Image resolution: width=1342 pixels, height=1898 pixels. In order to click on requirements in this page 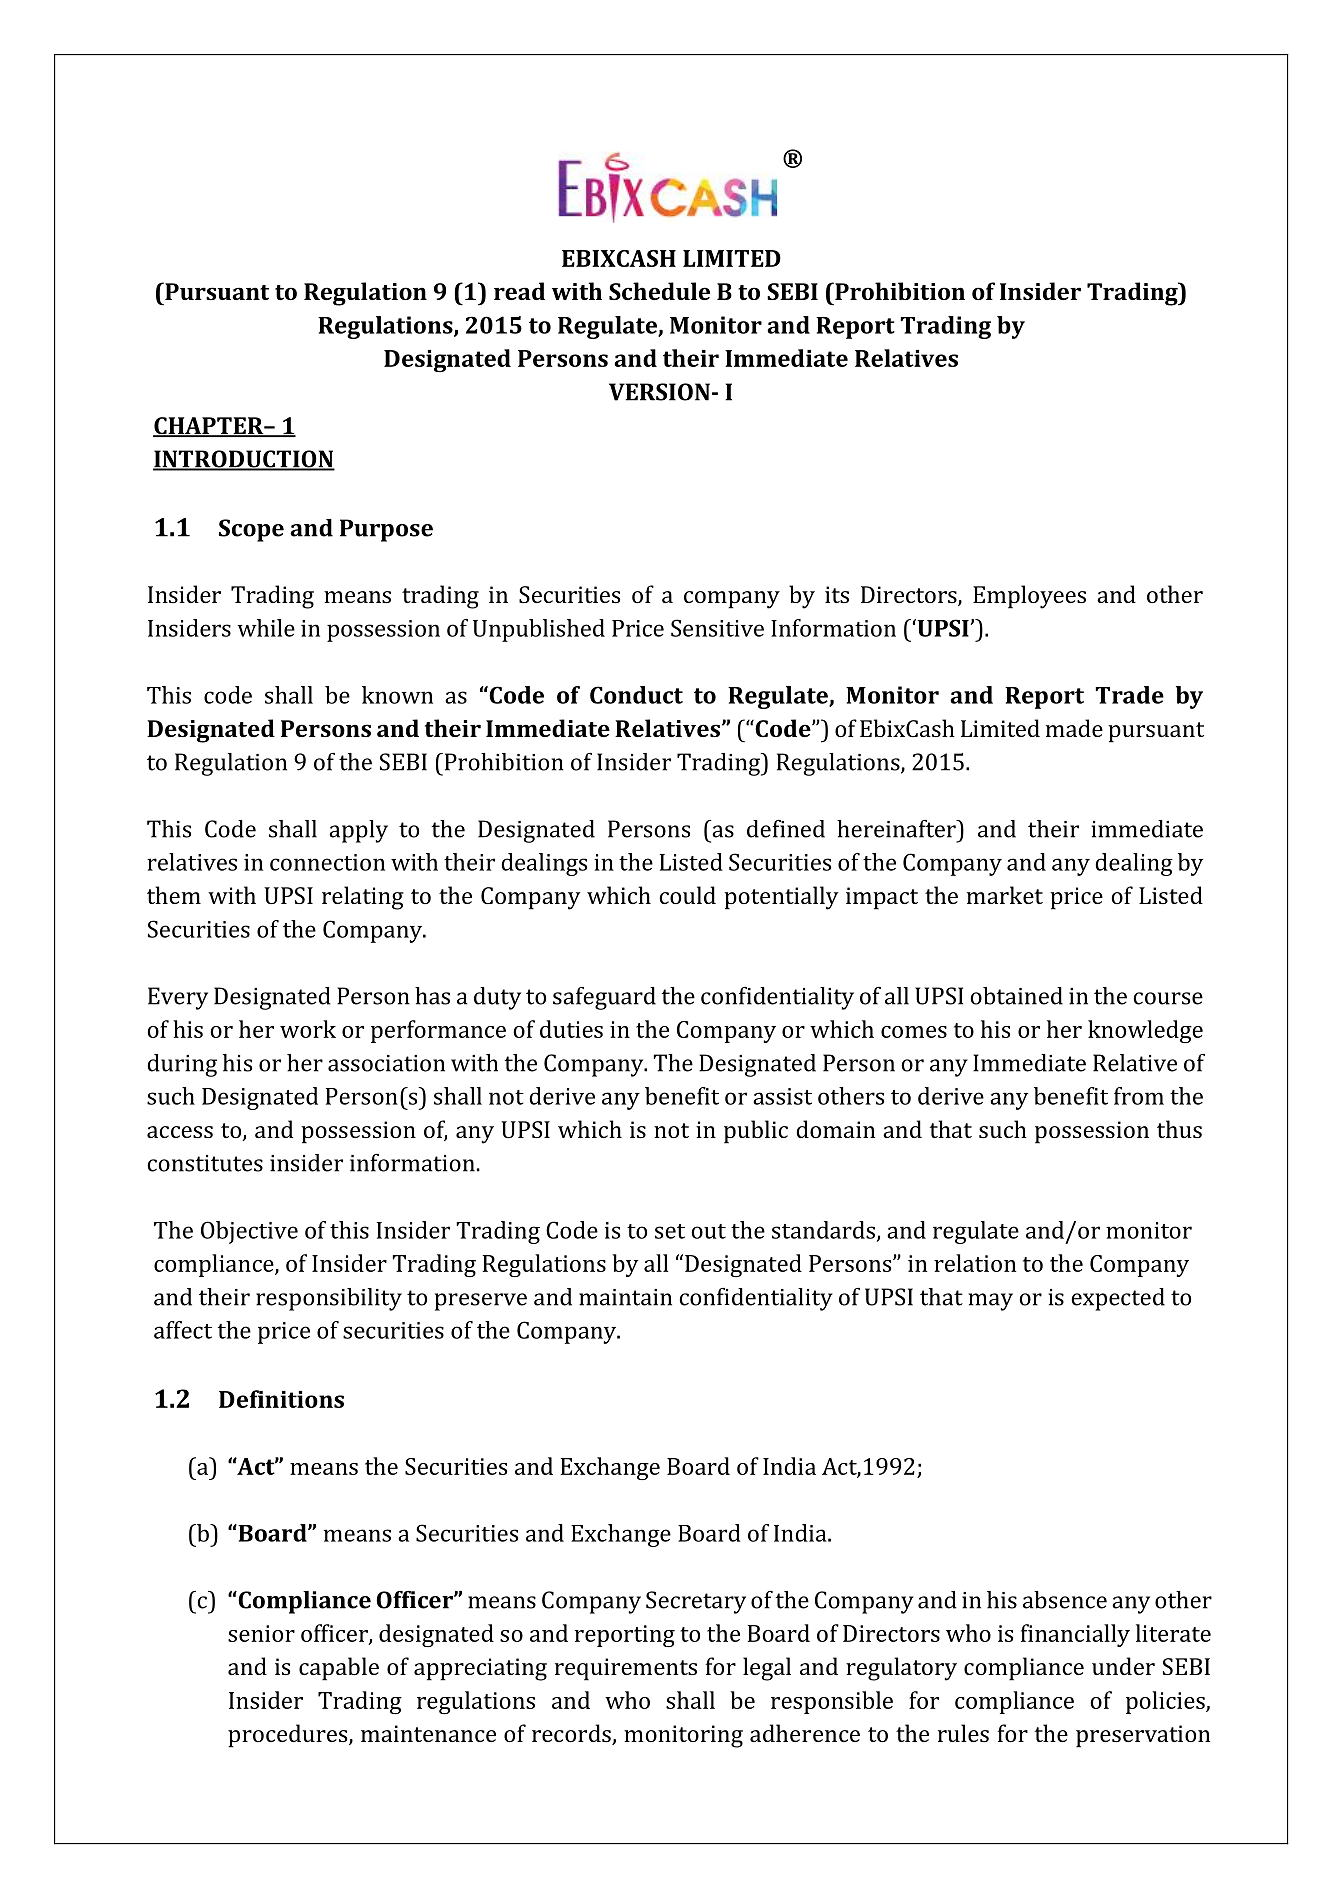, I will do `click(626, 1669)`.
